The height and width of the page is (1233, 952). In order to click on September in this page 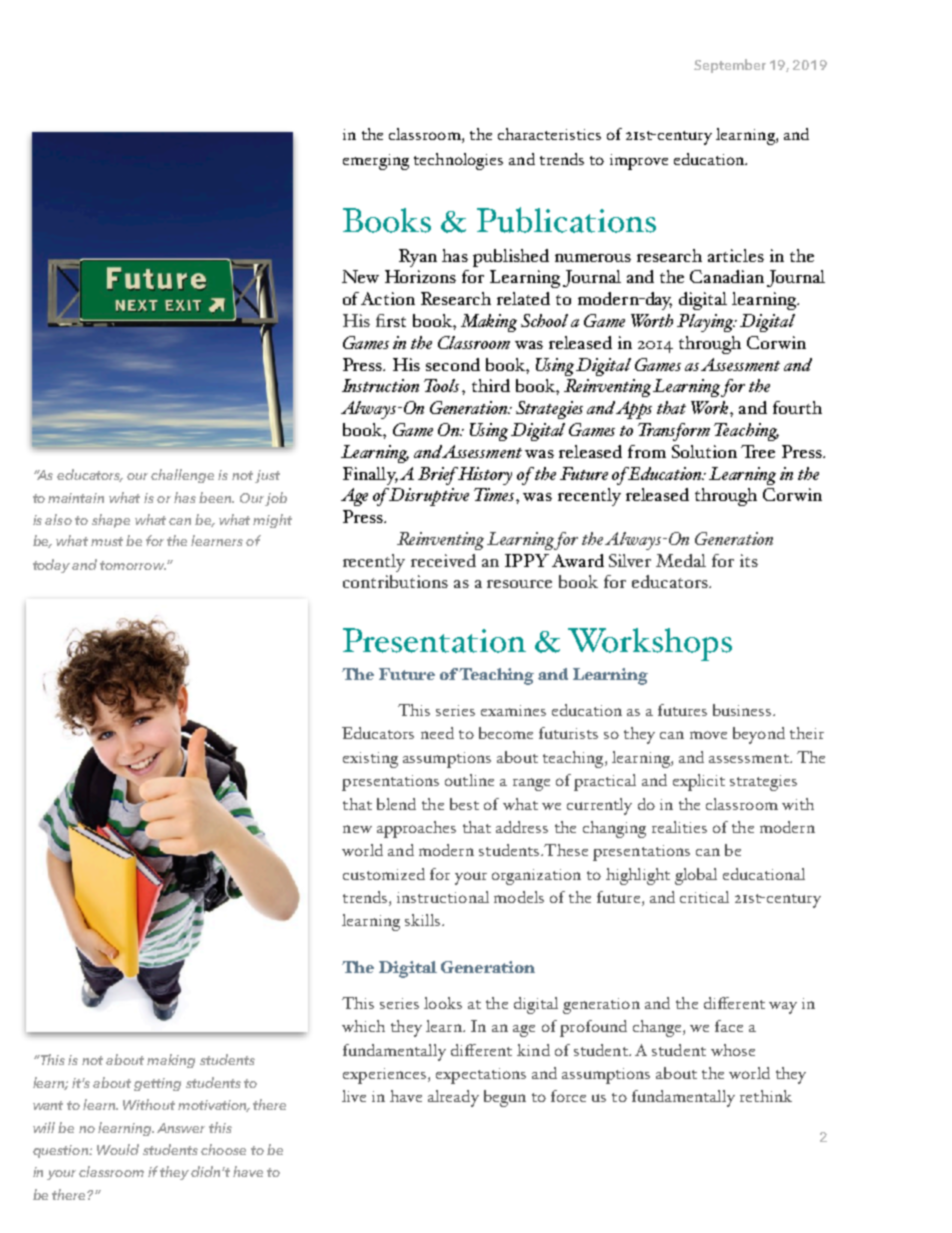, I will do `click(730, 66)`.
